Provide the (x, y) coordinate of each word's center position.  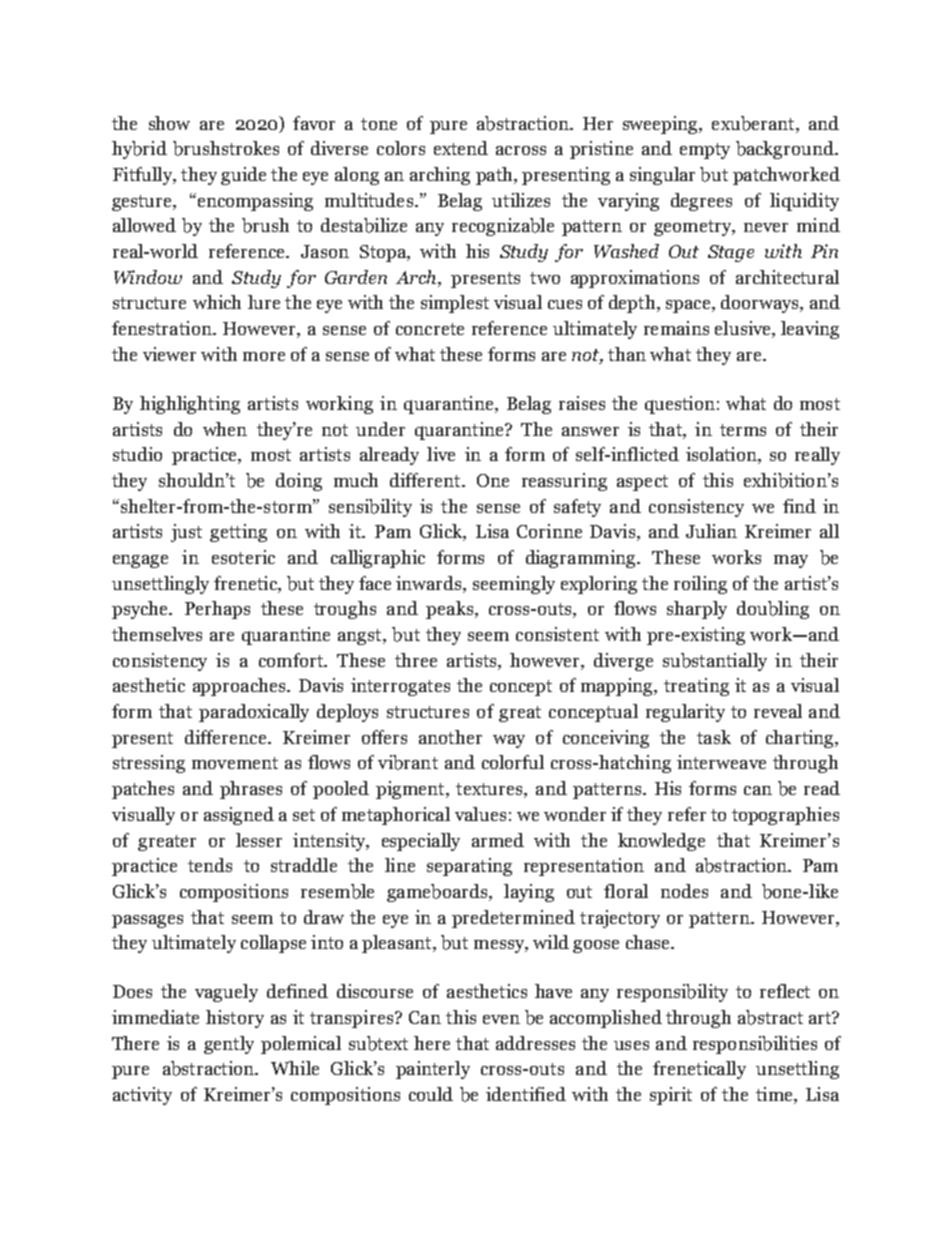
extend (461, 148)
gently (229, 1045)
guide (243, 176)
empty (705, 151)
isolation (722, 455)
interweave (721, 762)
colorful (513, 762)
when (225, 429)
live (441, 454)
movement (235, 763)
